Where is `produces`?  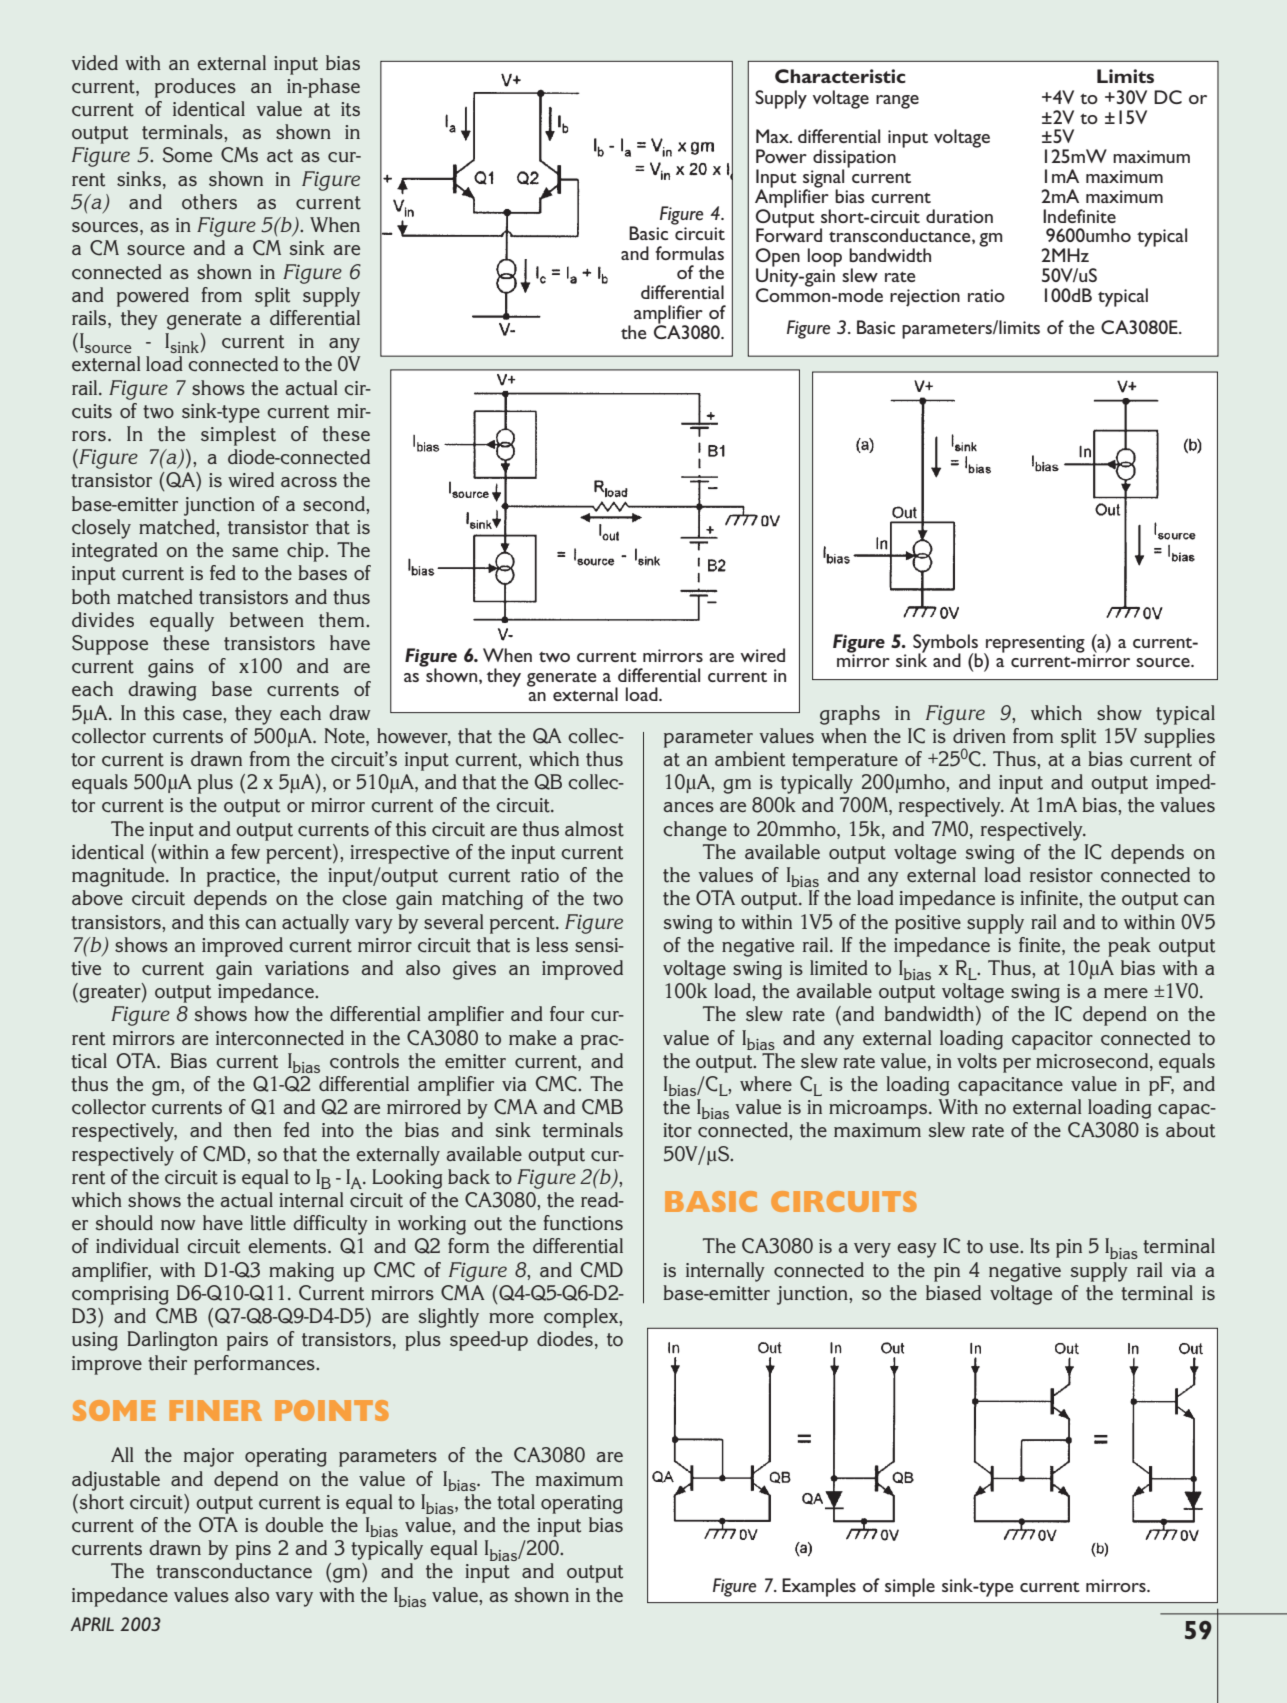 produces is located at coordinates (195, 88).
